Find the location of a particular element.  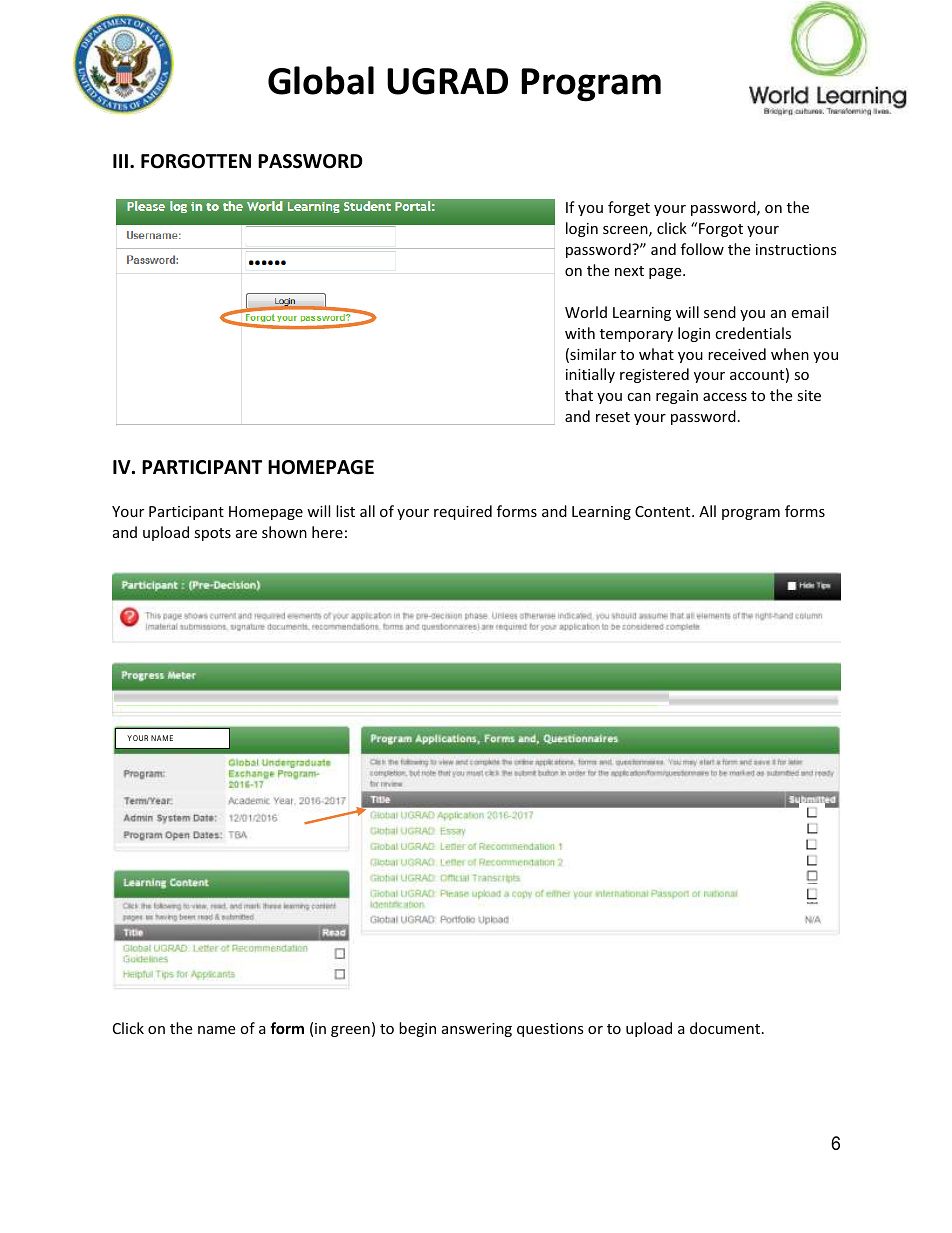

required is located at coordinates (463, 512).
